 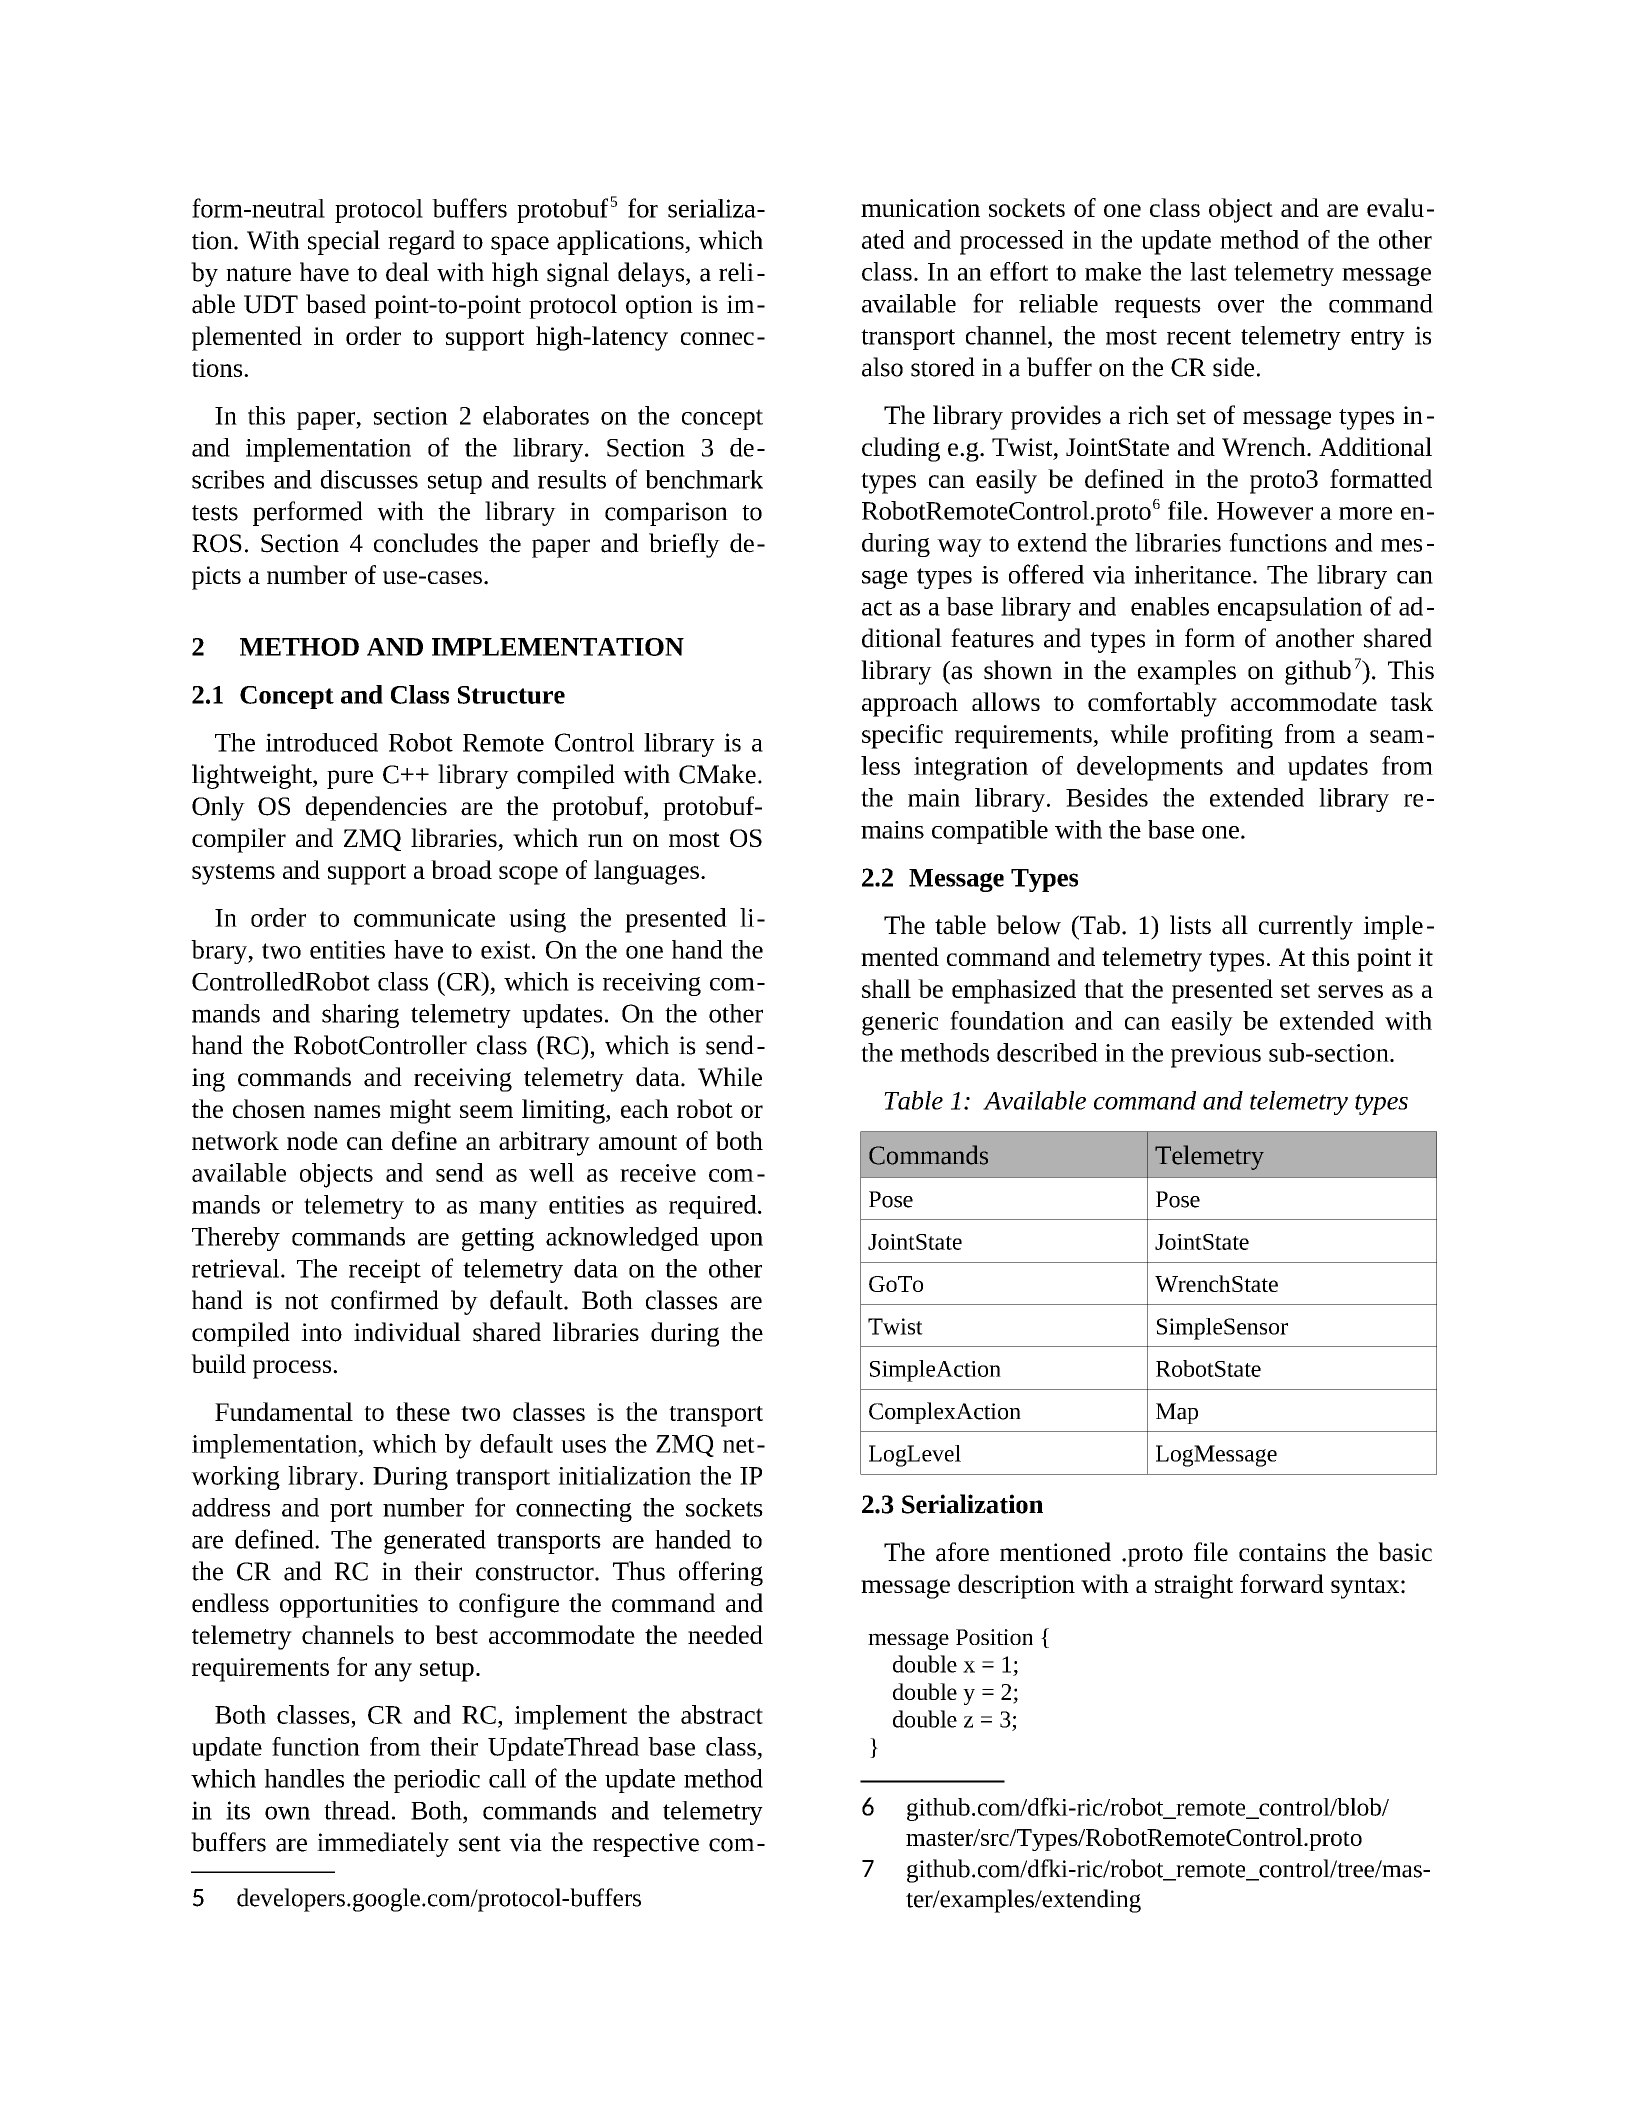 I want to click on specific, so click(x=902, y=736).
